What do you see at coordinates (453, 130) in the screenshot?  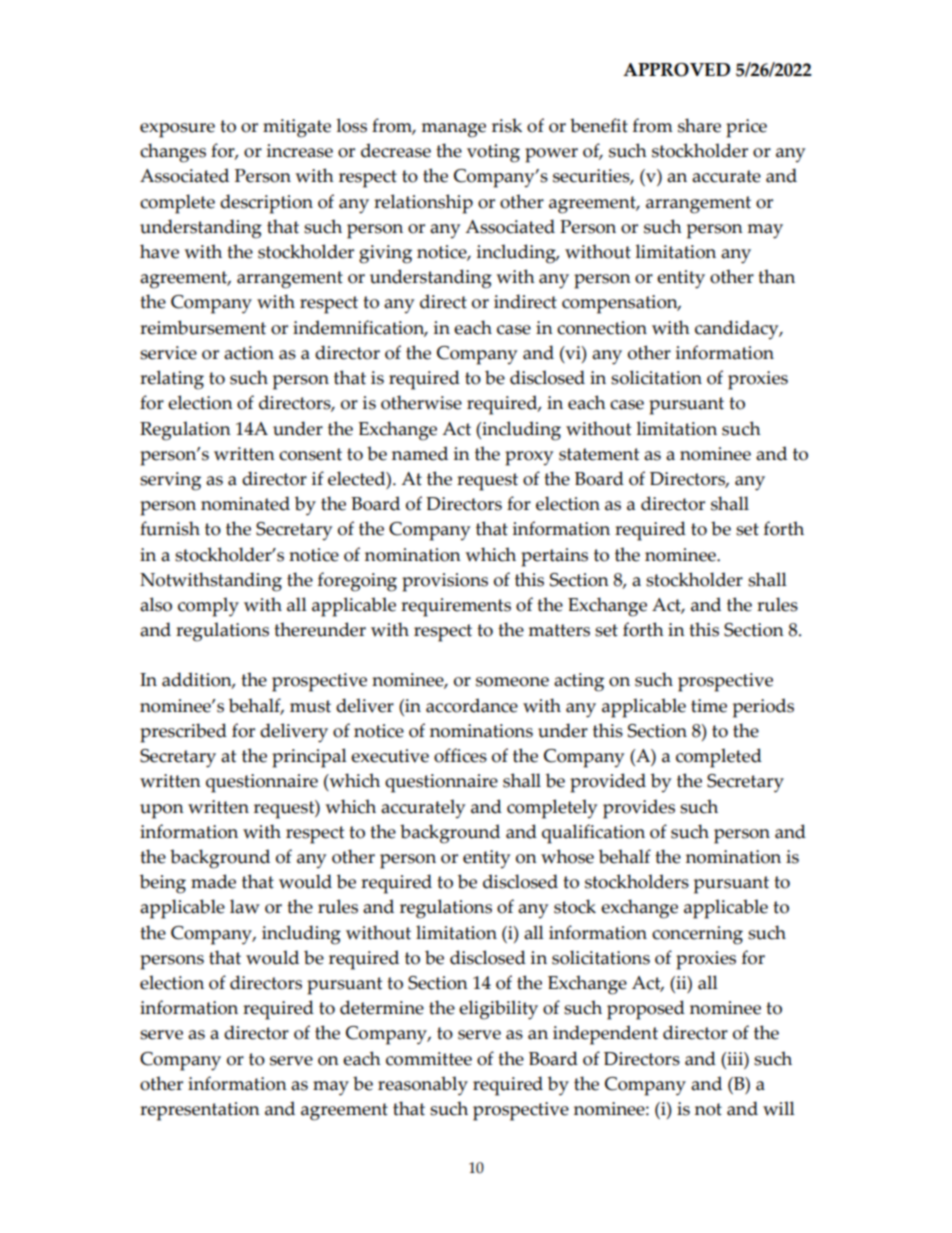 I see `manage` at bounding box center [453, 130].
